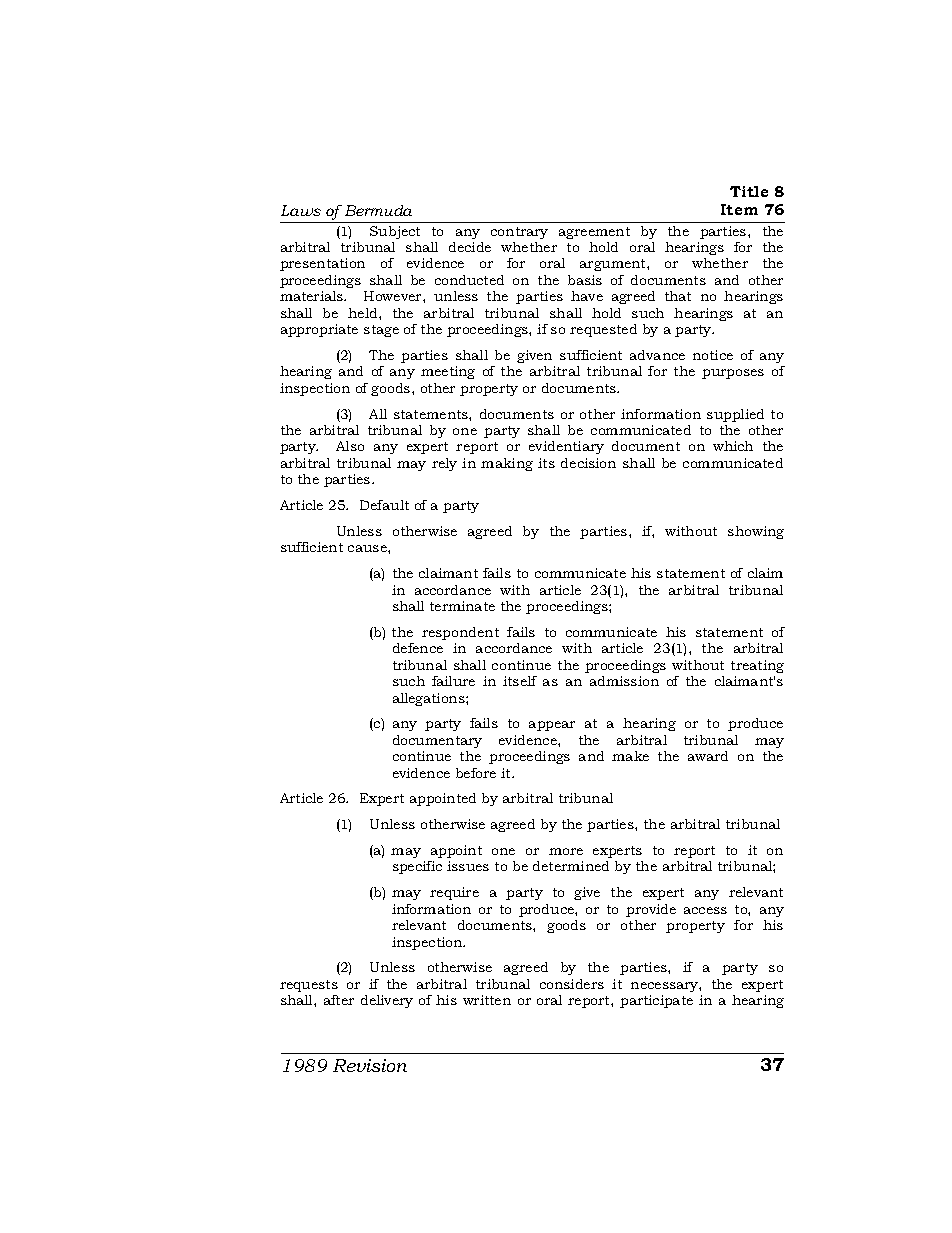 This document has width=952, height=1233. Describe the element at coordinates (507, 464) in the document. I see `making` at that location.
